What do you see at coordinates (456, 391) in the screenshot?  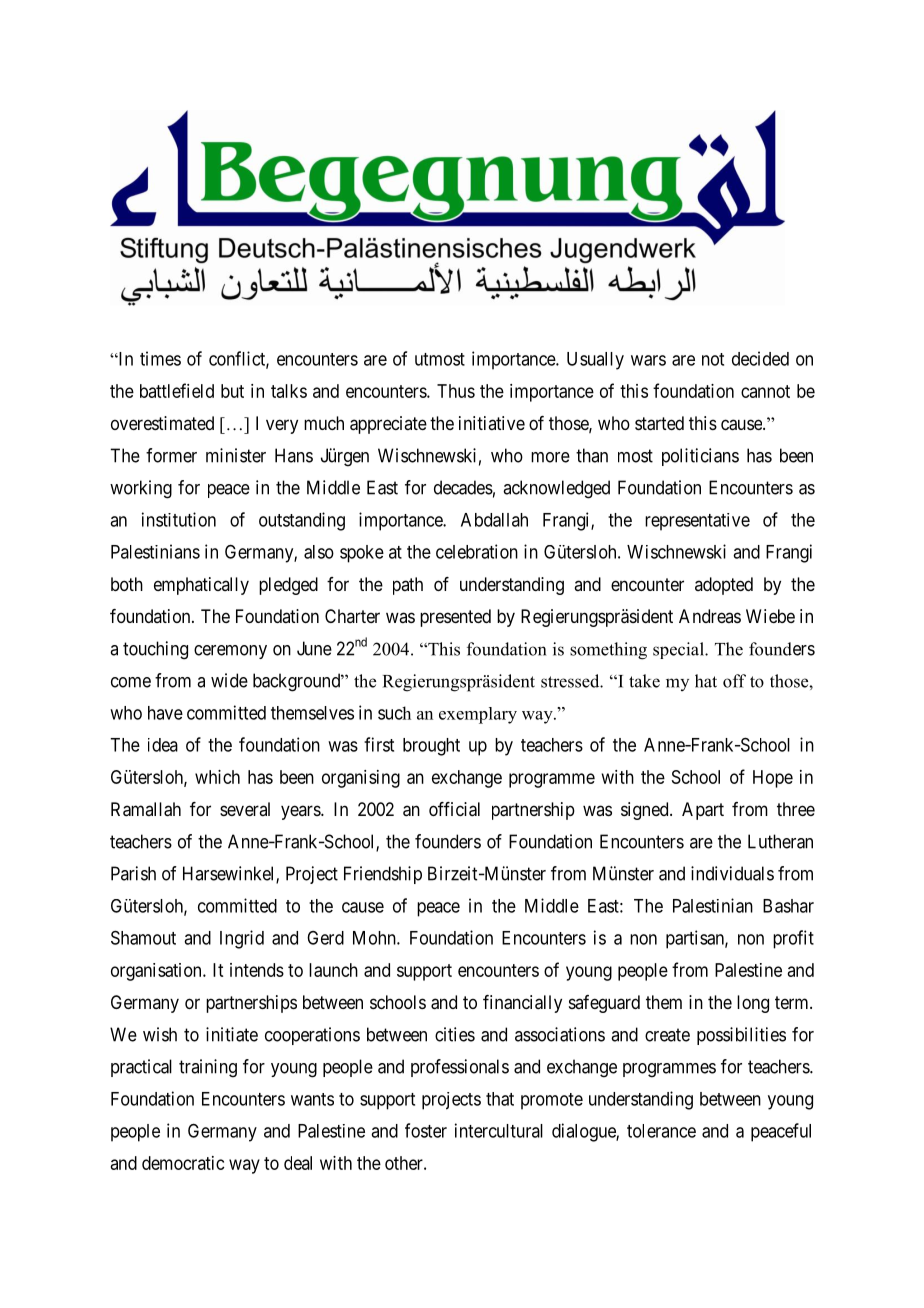 I see `Thus` at bounding box center [456, 391].
